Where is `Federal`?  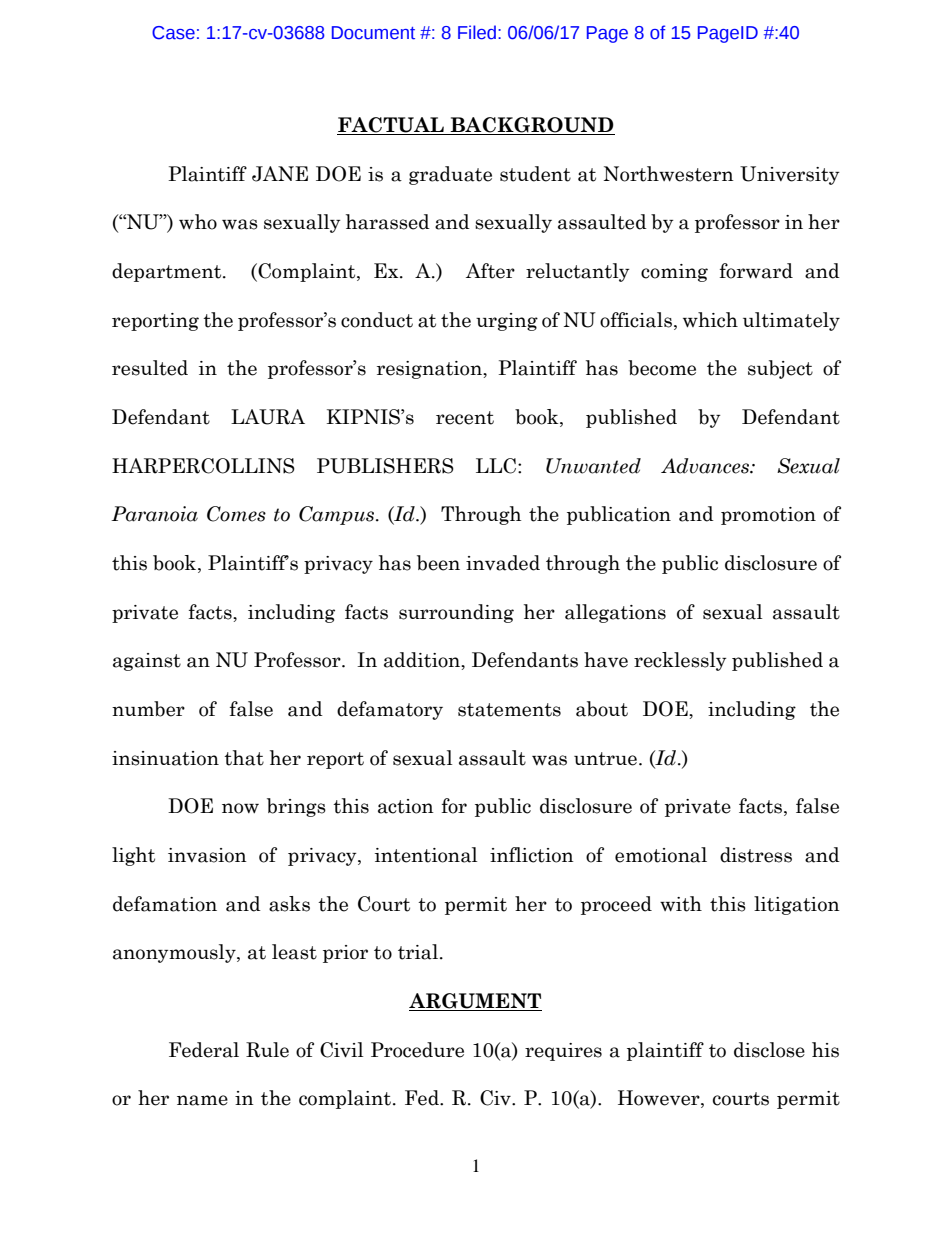 Federal is located at coordinates (204, 1050).
